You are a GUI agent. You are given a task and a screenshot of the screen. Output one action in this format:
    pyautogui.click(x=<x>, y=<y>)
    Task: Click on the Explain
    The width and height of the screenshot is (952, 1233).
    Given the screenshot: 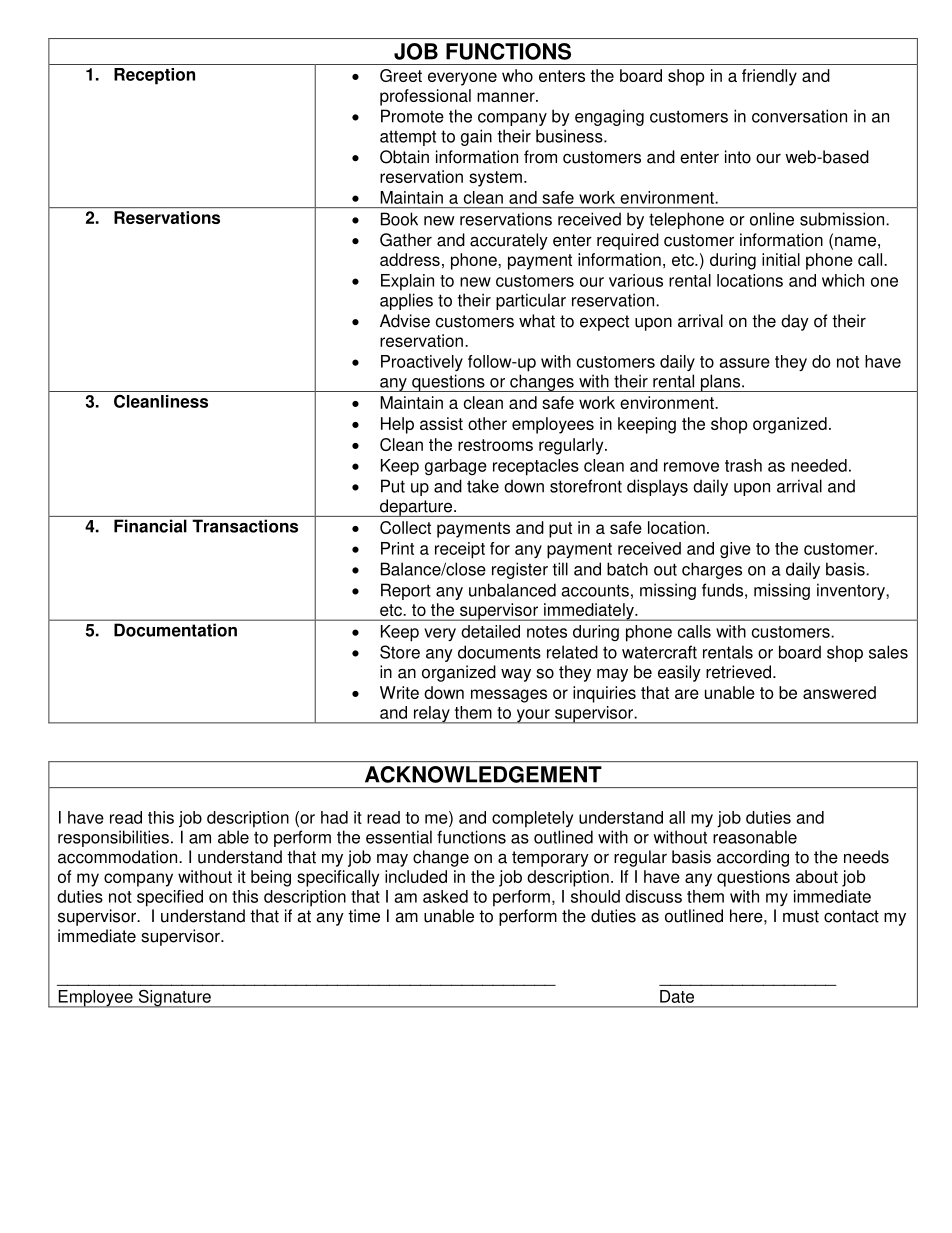 What is the action you would take?
    pyautogui.click(x=407, y=282)
